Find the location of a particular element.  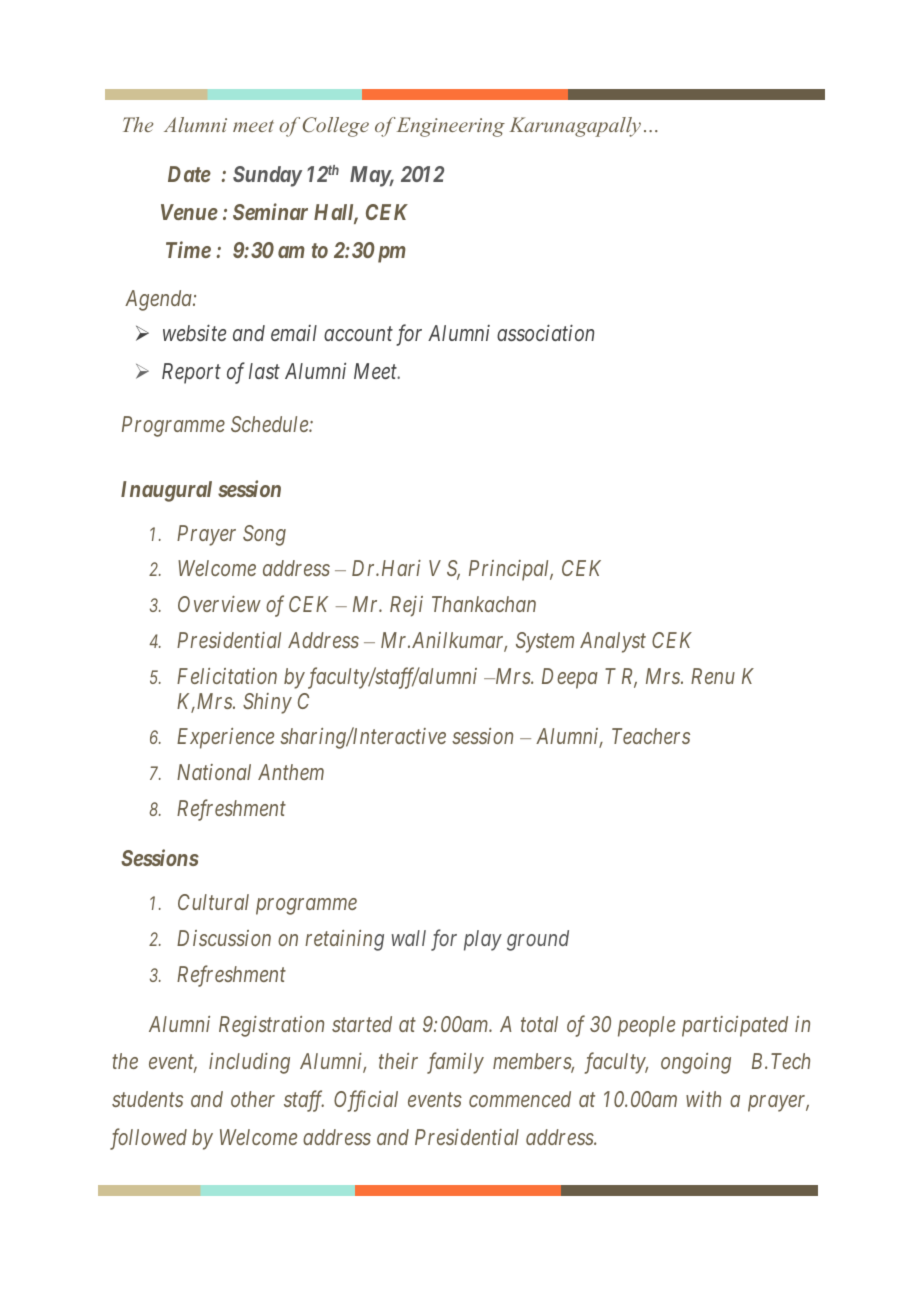

family is located at coordinates (455, 1063).
